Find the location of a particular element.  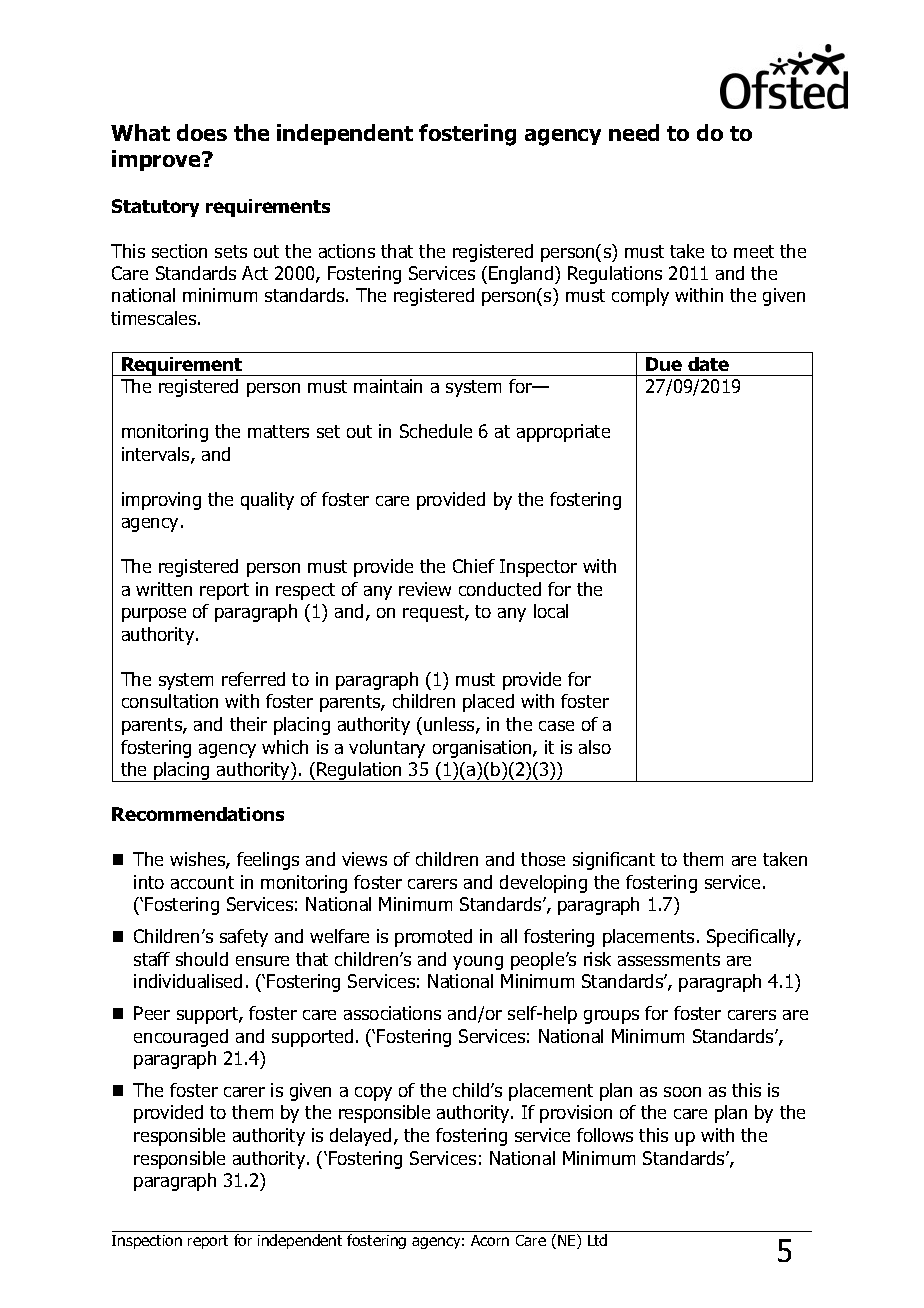

delayed is located at coordinates (360, 1137).
